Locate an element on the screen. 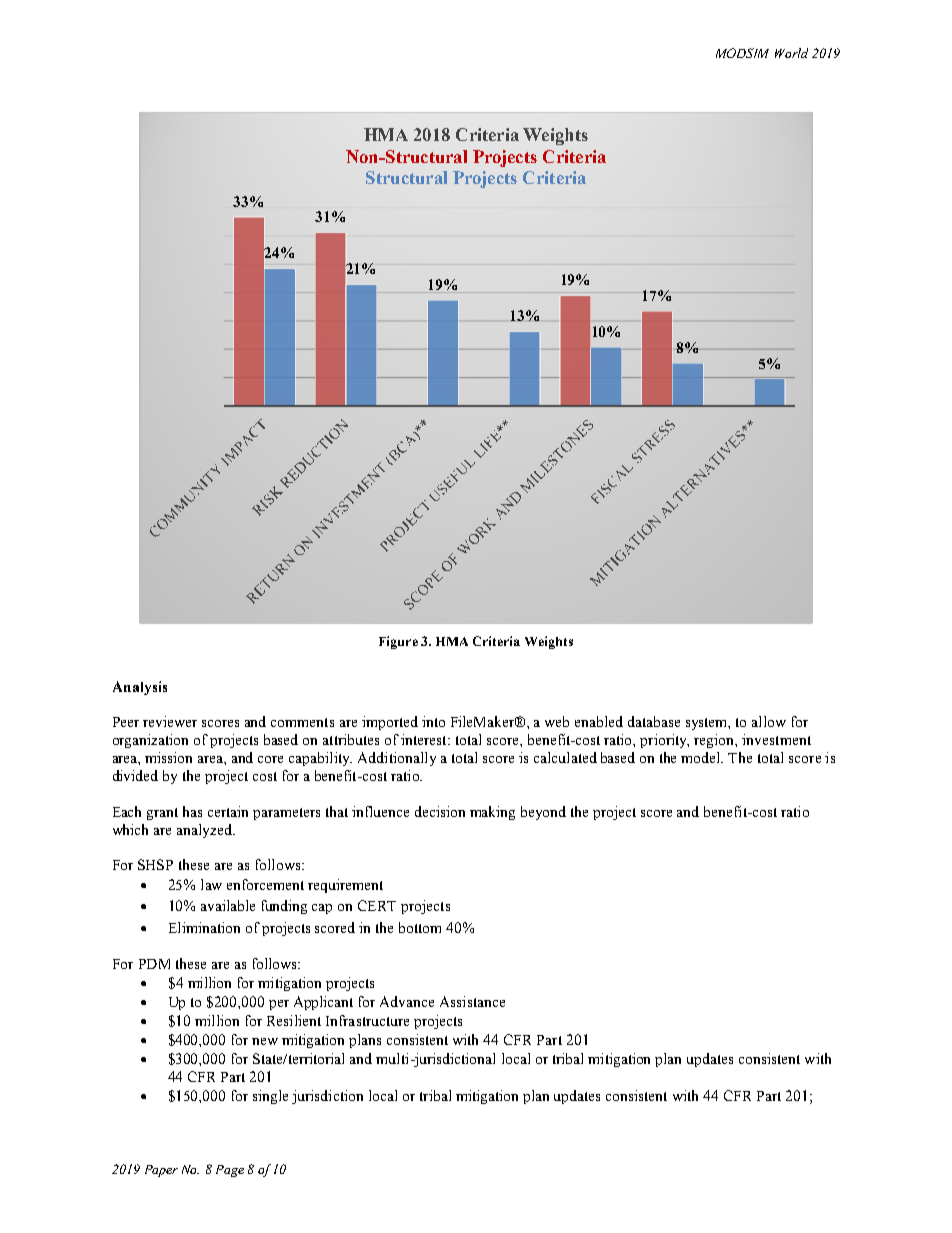 The image size is (952, 1233). Page is located at coordinates (230, 1171).
